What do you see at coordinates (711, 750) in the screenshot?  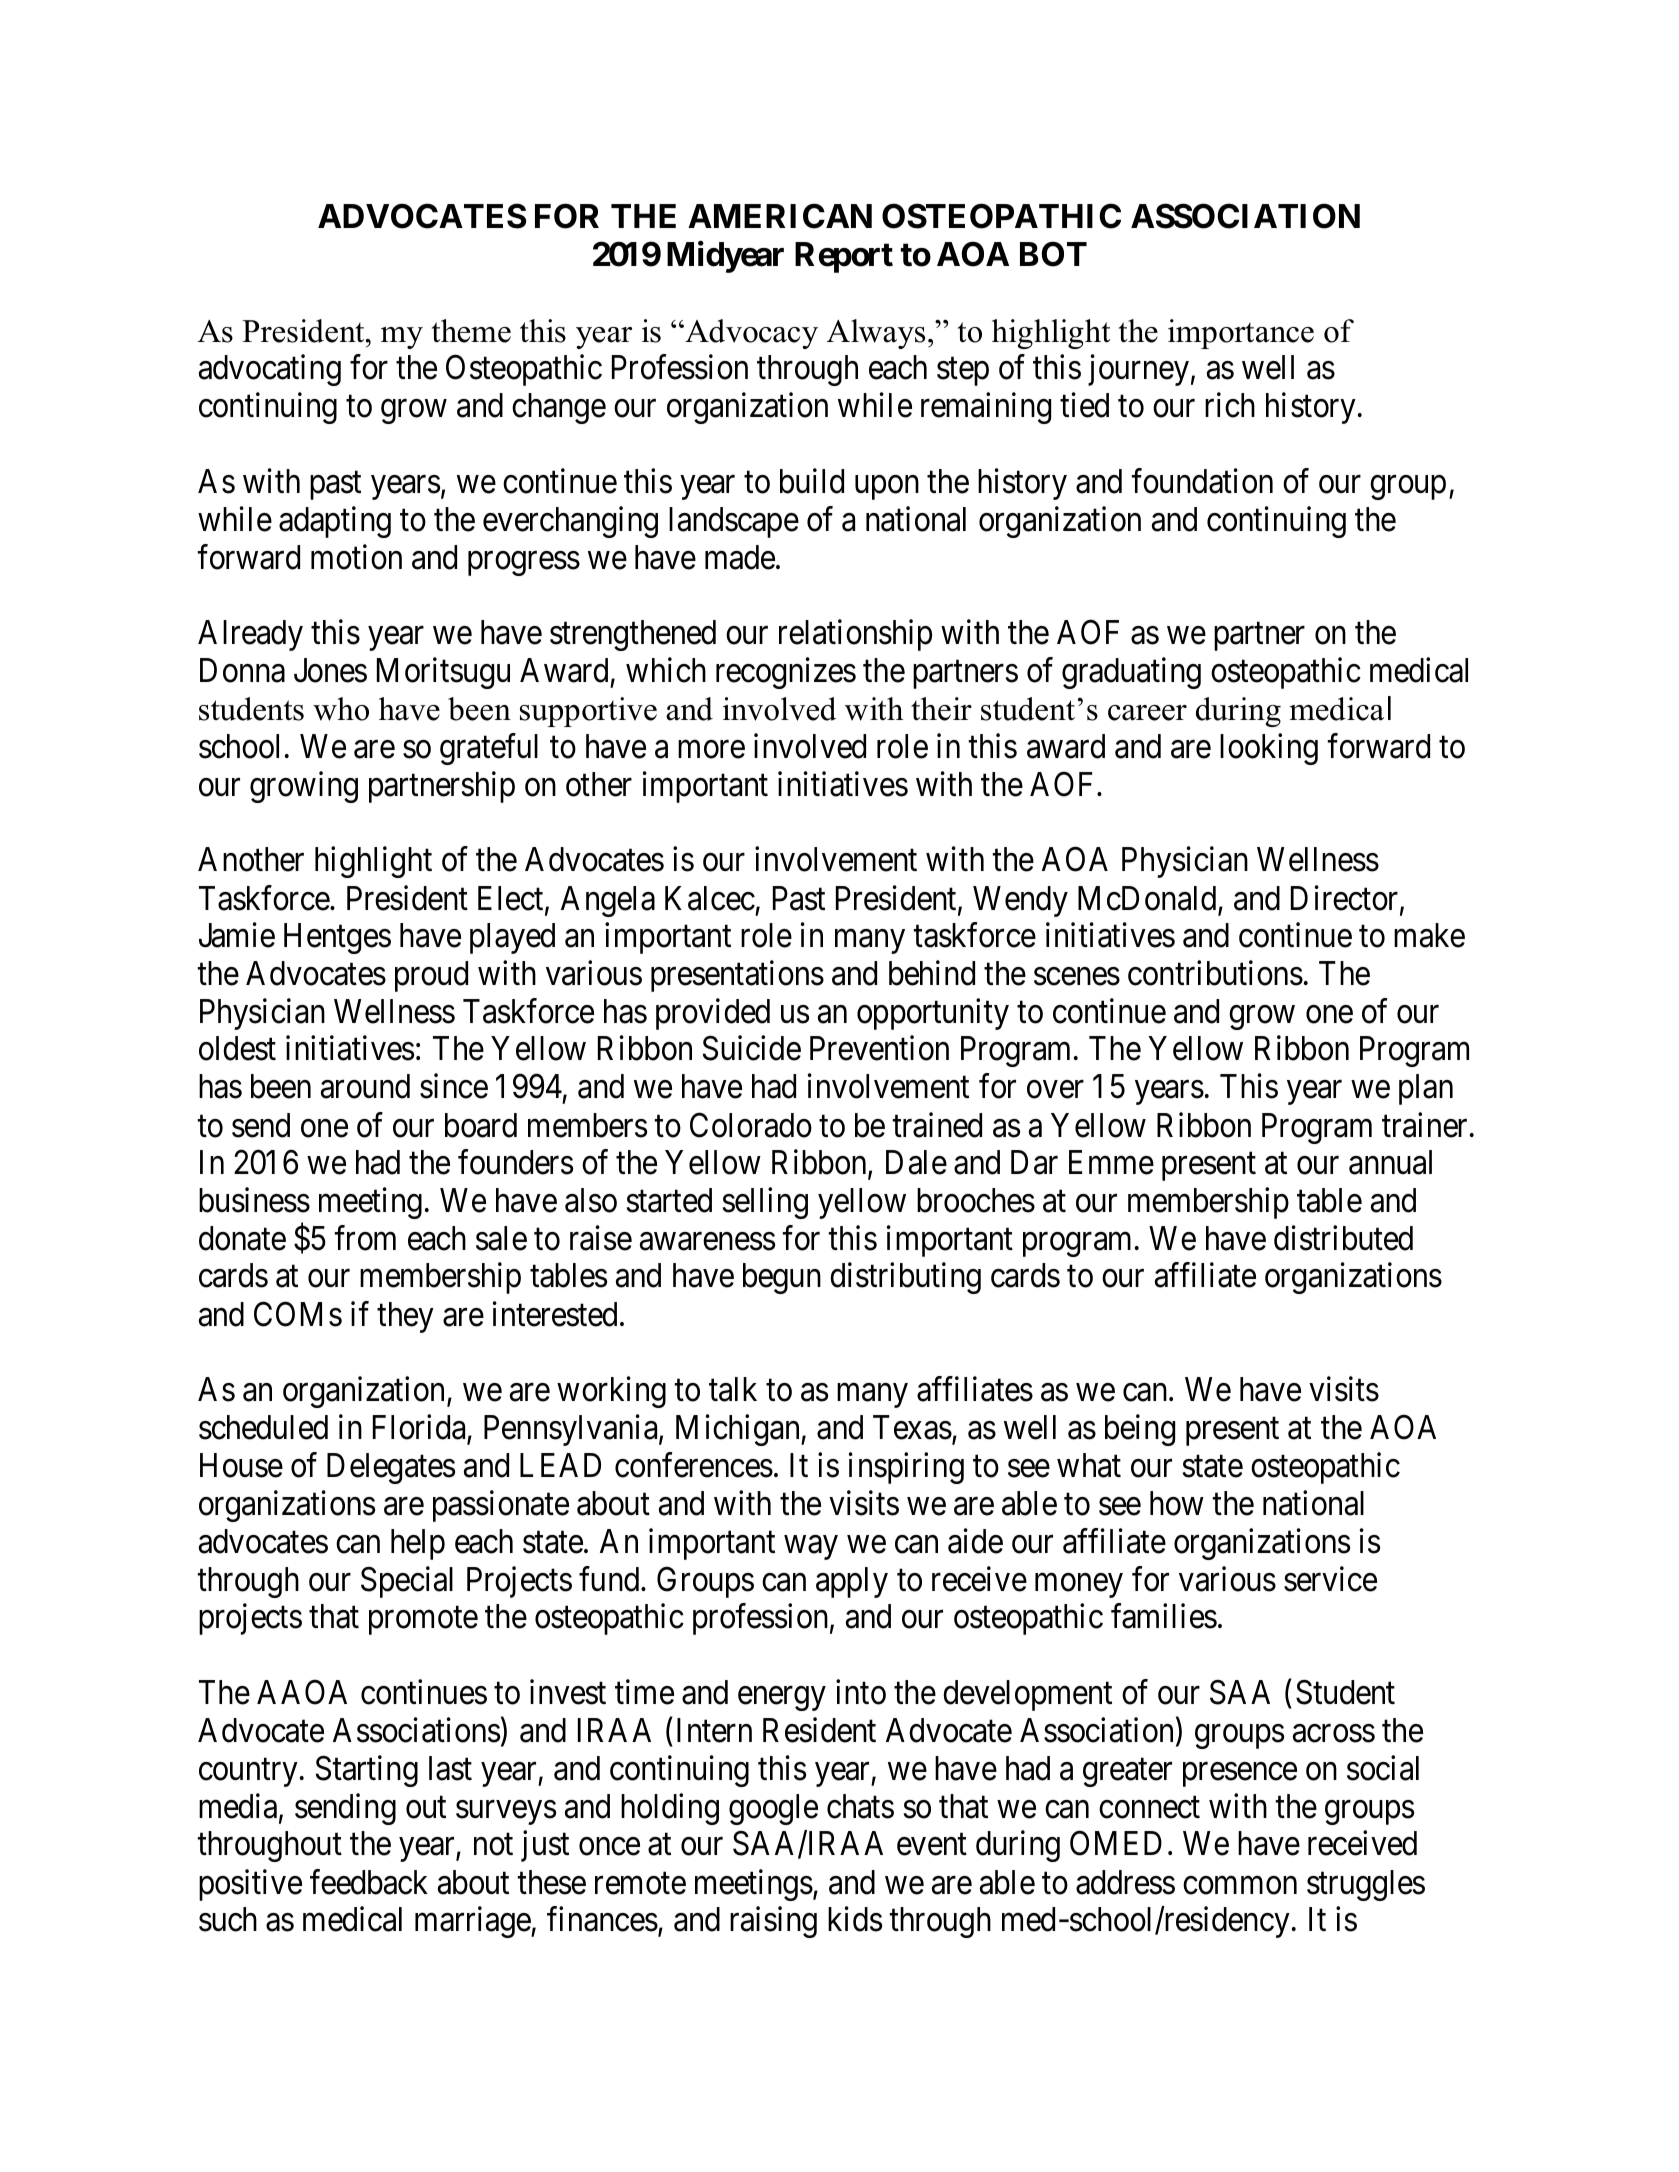 I see `more` at bounding box center [711, 750].
